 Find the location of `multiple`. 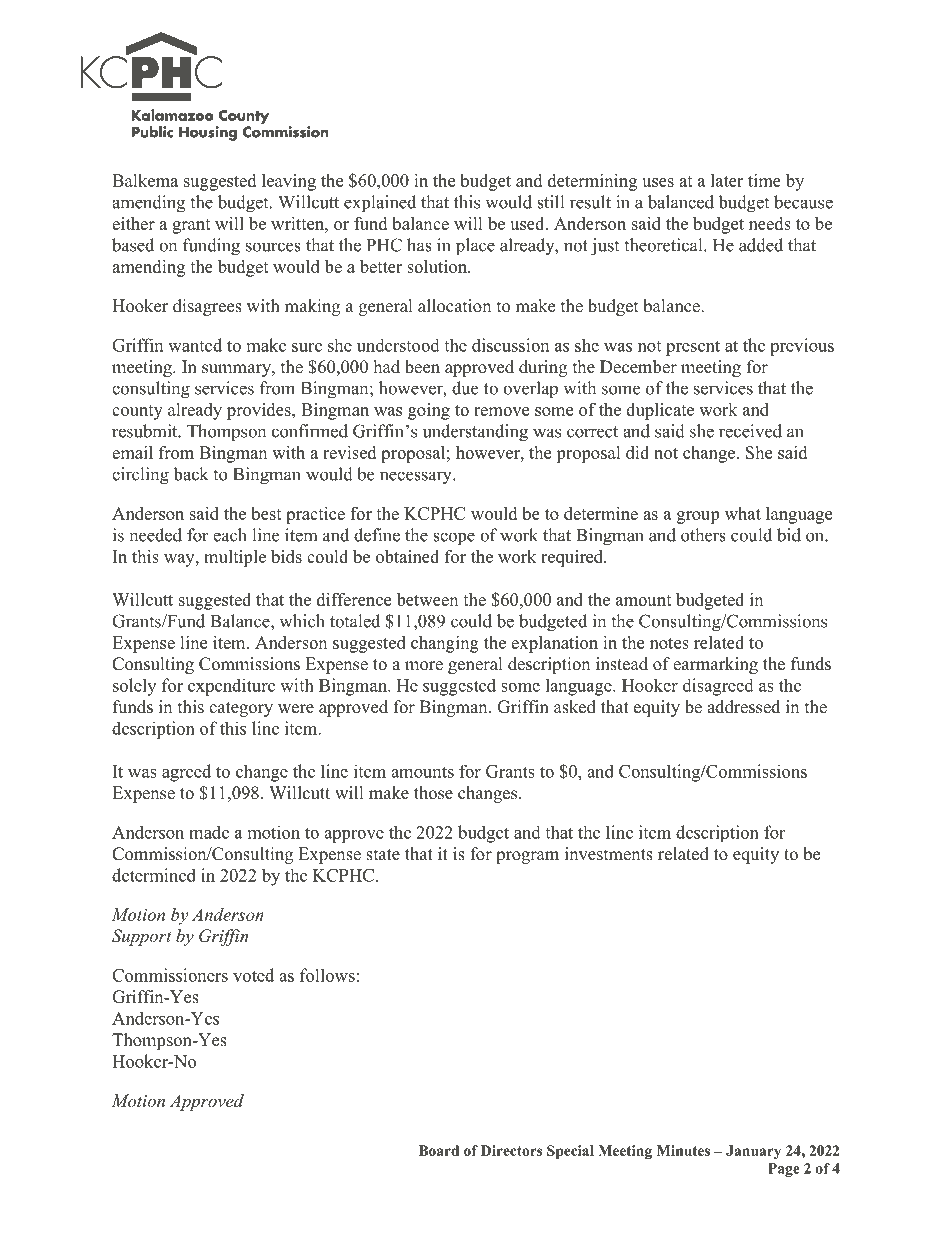

multiple is located at coordinates (235, 558).
